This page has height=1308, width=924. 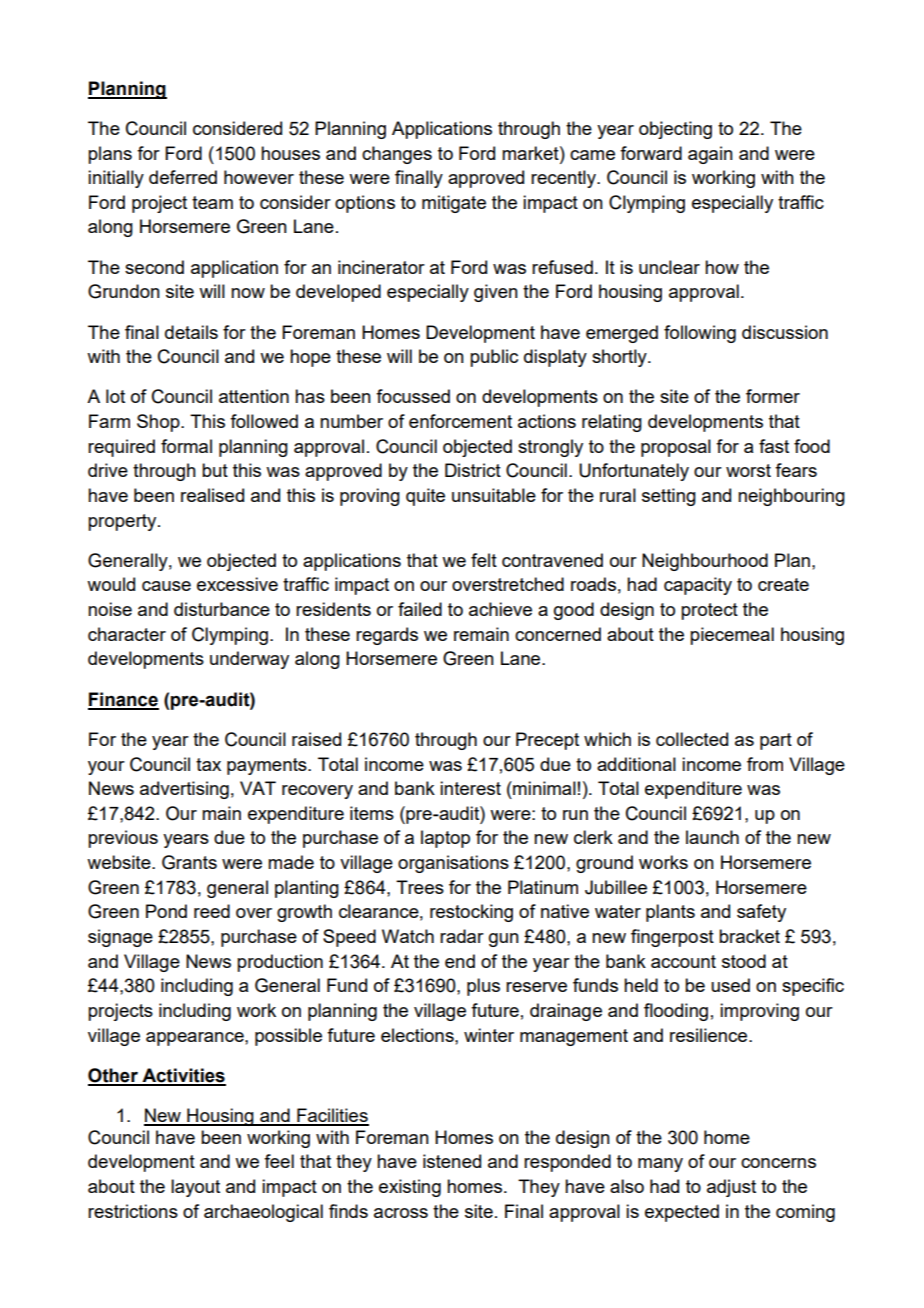 What do you see at coordinates (387, 636) in the page?
I see `regards` at bounding box center [387, 636].
